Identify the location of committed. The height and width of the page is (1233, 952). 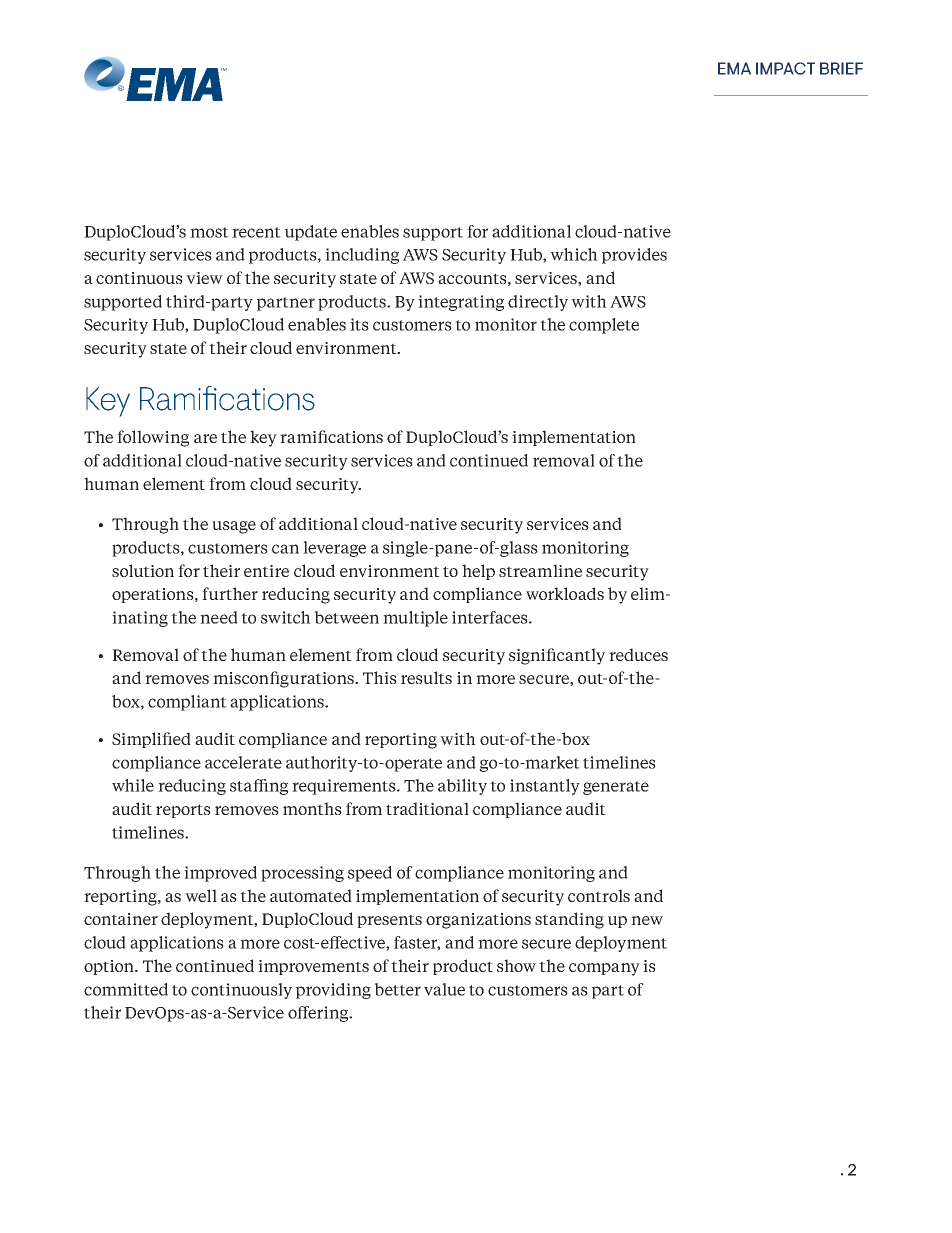
(126, 989).
